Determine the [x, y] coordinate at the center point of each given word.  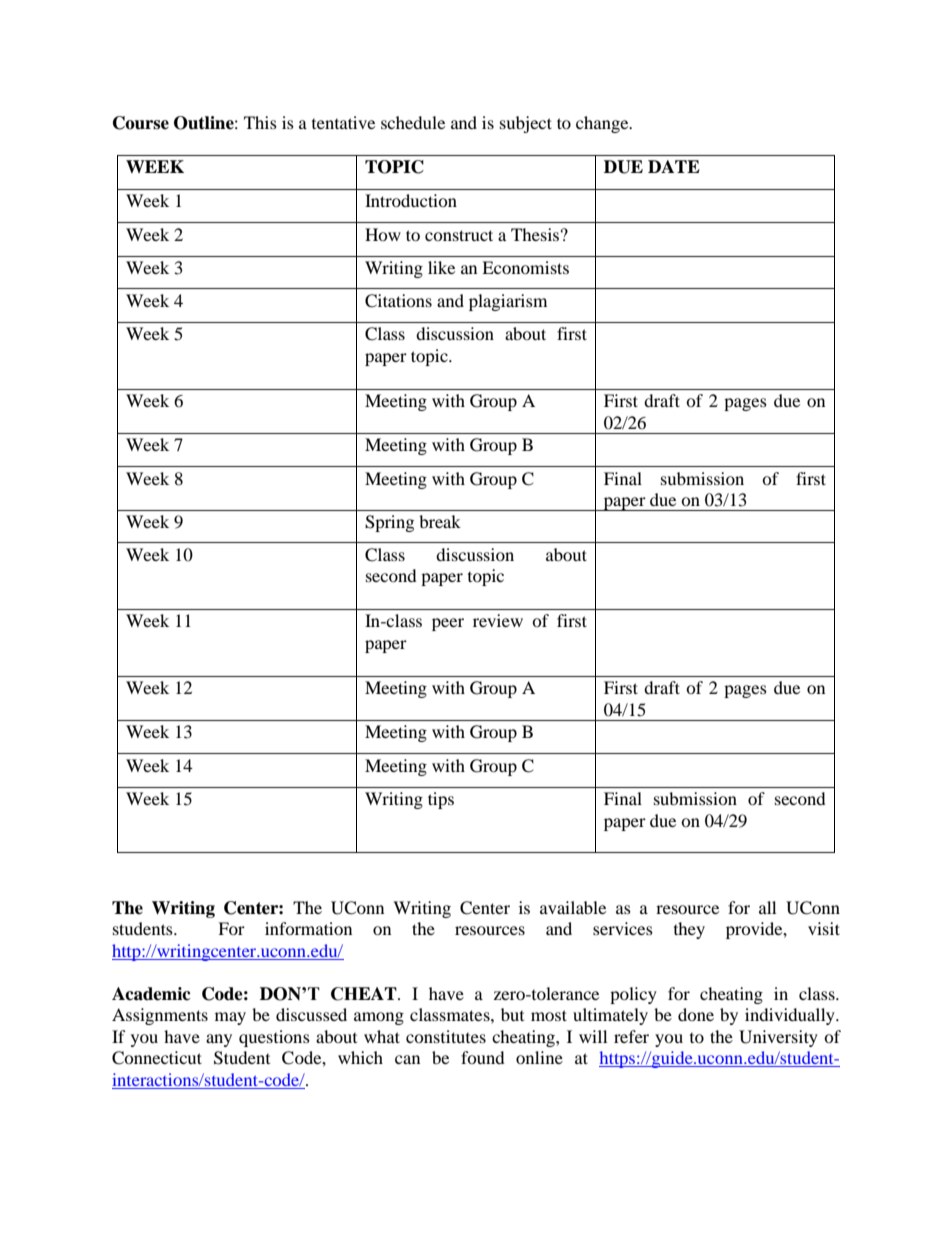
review [498, 620]
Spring [389, 523]
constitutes [446, 1036]
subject [526, 124]
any [219, 1040]
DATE [674, 166]
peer [448, 624]
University [778, 1038]
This [260, 122]
